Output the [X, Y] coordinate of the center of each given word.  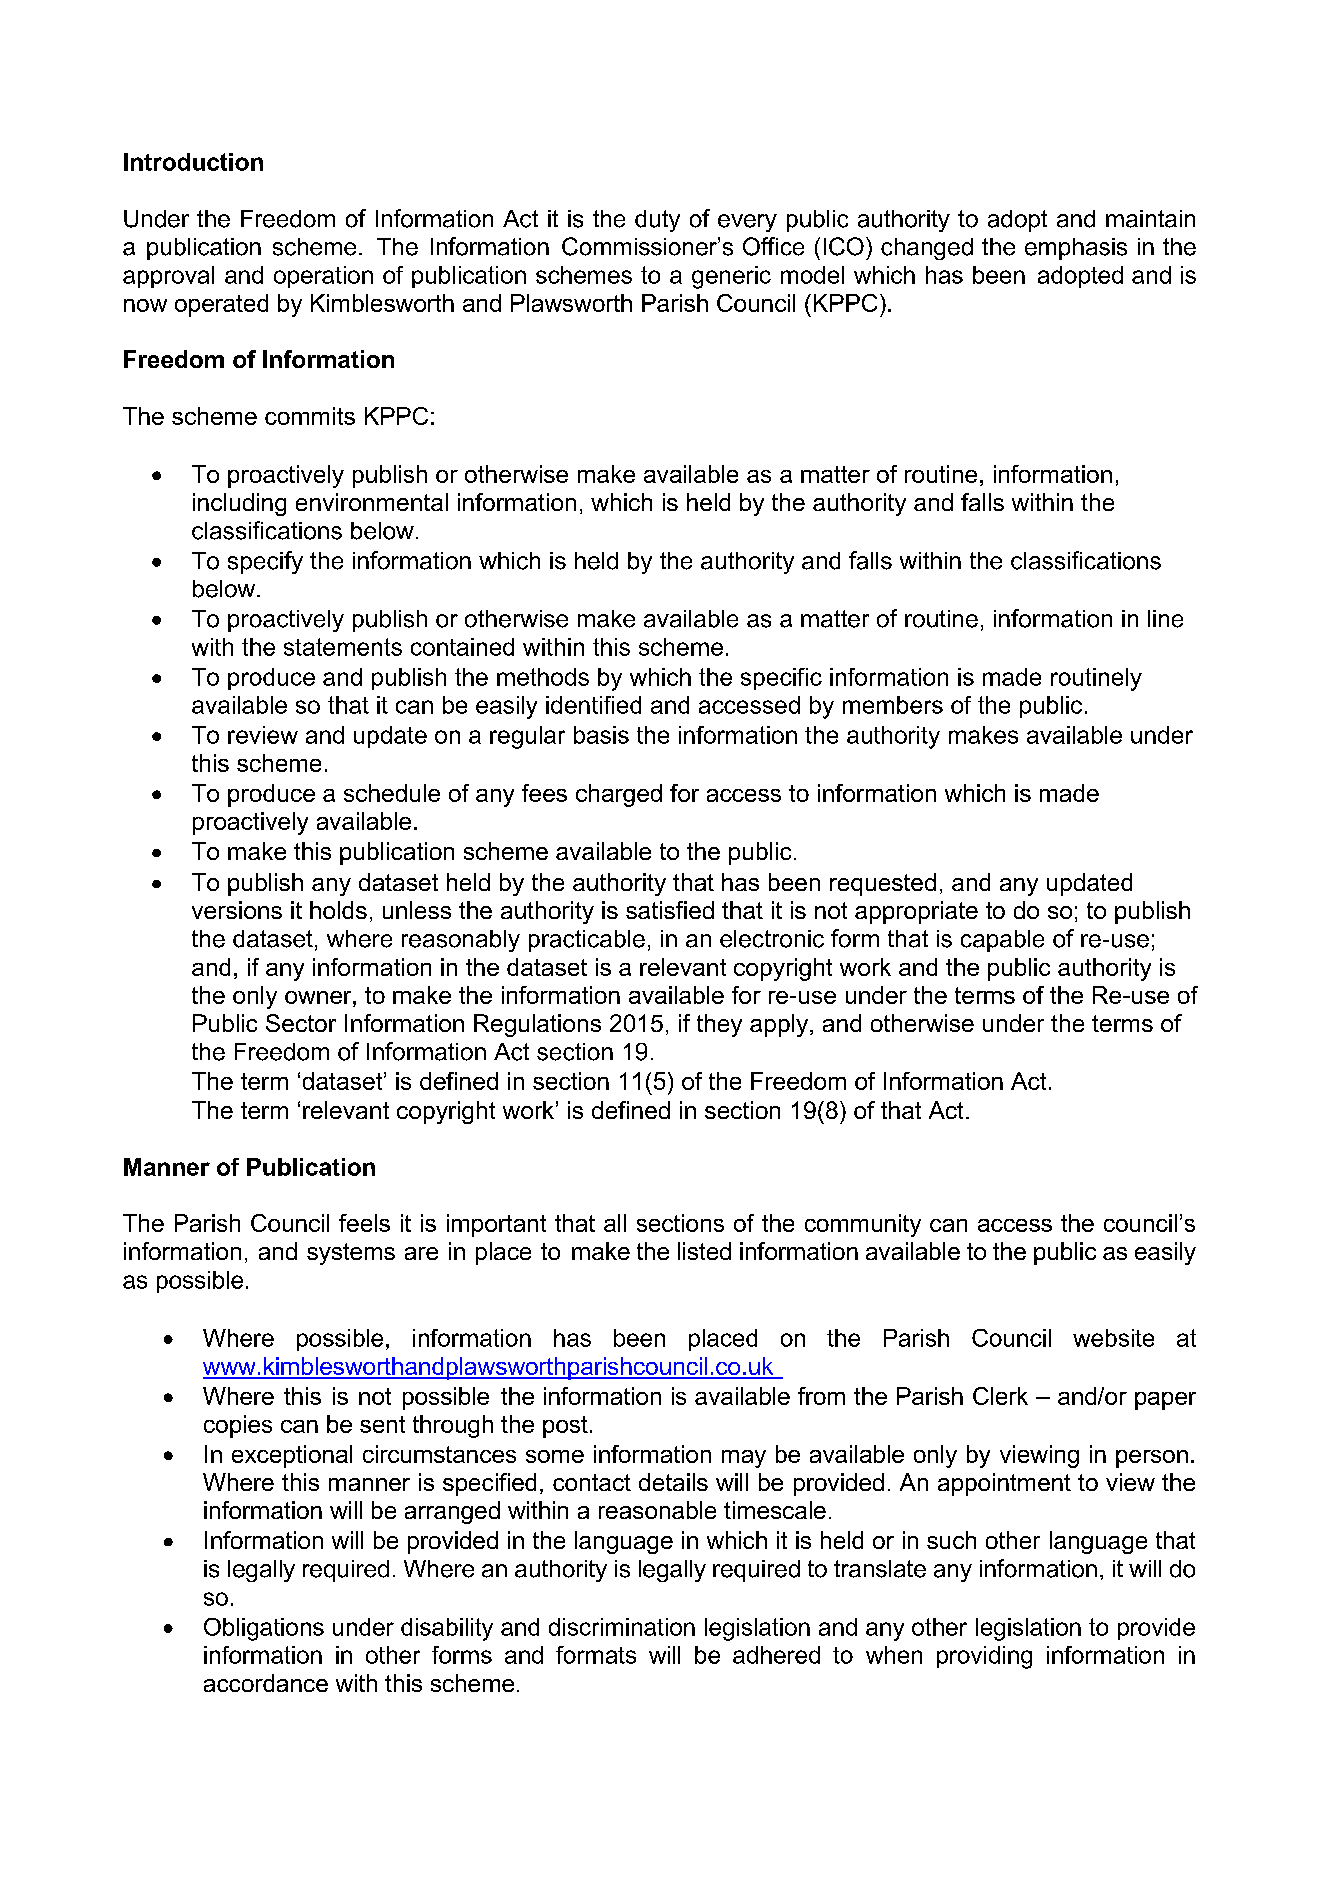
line [1165, 619]
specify [265, 562]
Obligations [264, 1629]
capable [1002, 941]
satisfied [670, 910]
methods [543, 677]
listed [704, 1251]
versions [237, 910]
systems [351, 1254]
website [1113, 1338]
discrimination [622, 1627]
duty [657, 221]
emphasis [1076, 249]
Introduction [193, 162]
